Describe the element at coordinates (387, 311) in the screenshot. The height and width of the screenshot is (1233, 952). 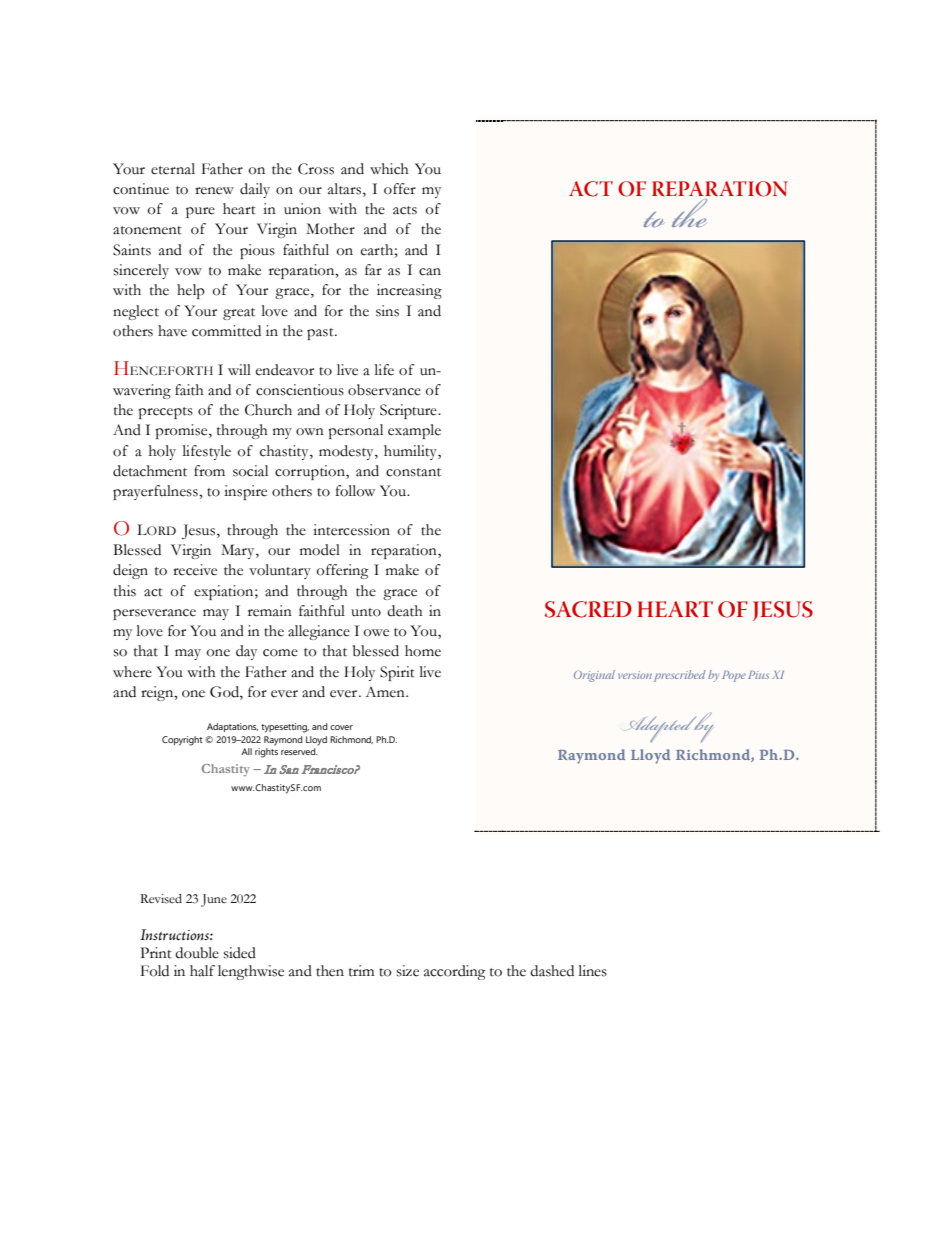
I see `sins` at that location.
